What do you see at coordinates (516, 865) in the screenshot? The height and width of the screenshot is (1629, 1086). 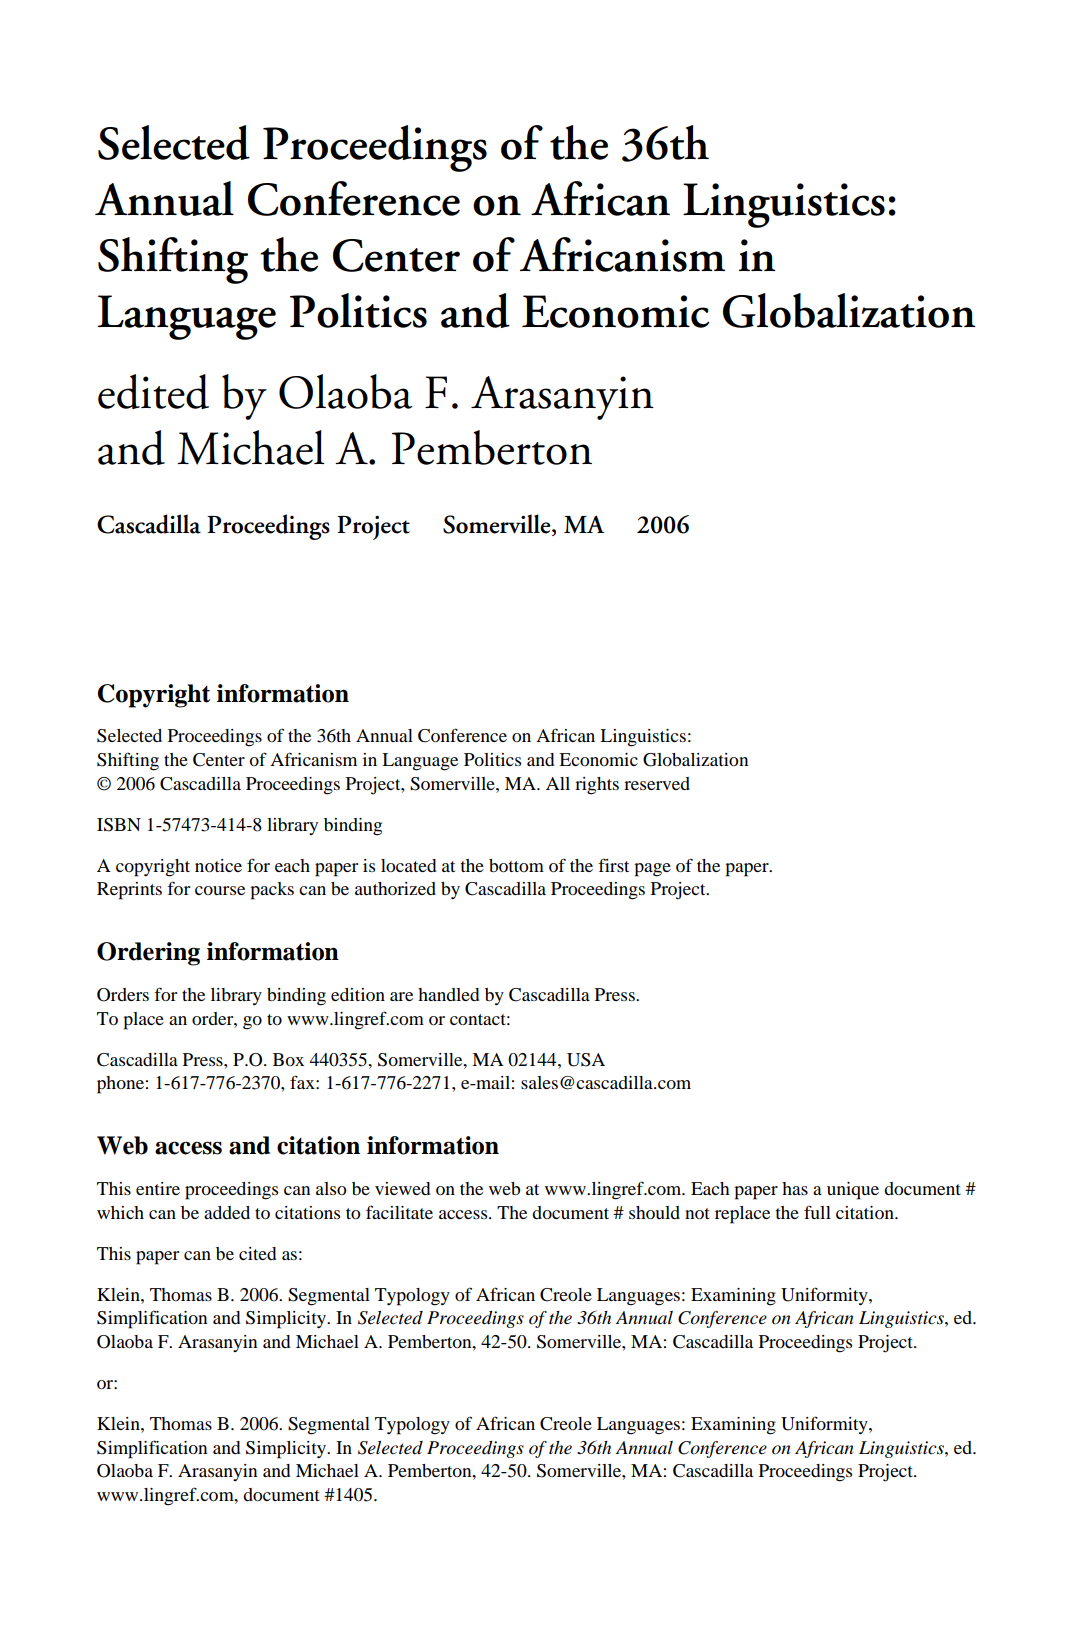 I see `bottom` at bounding box center [516, 865].
